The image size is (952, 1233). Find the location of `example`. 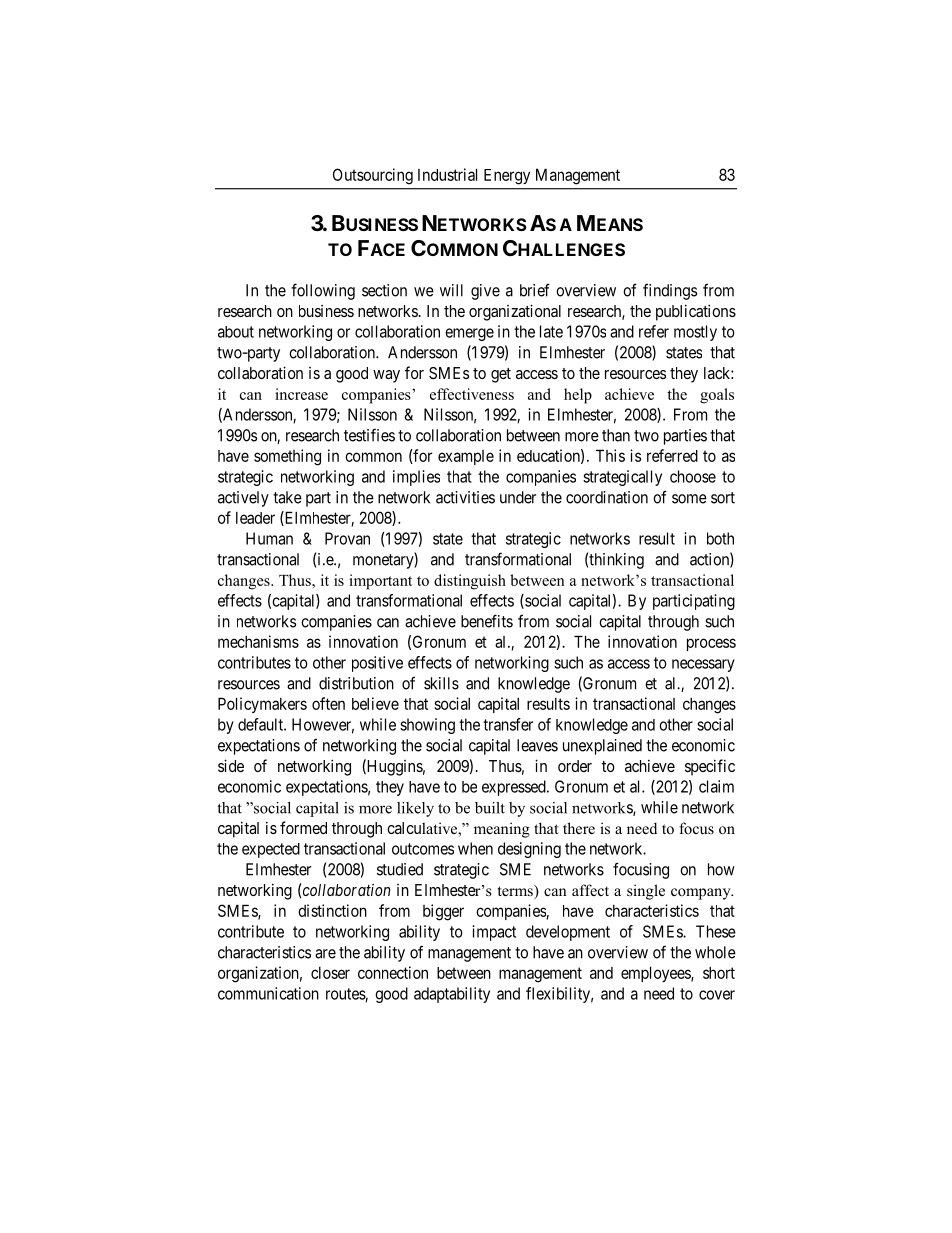

example is located at coordinates (466, 457).
